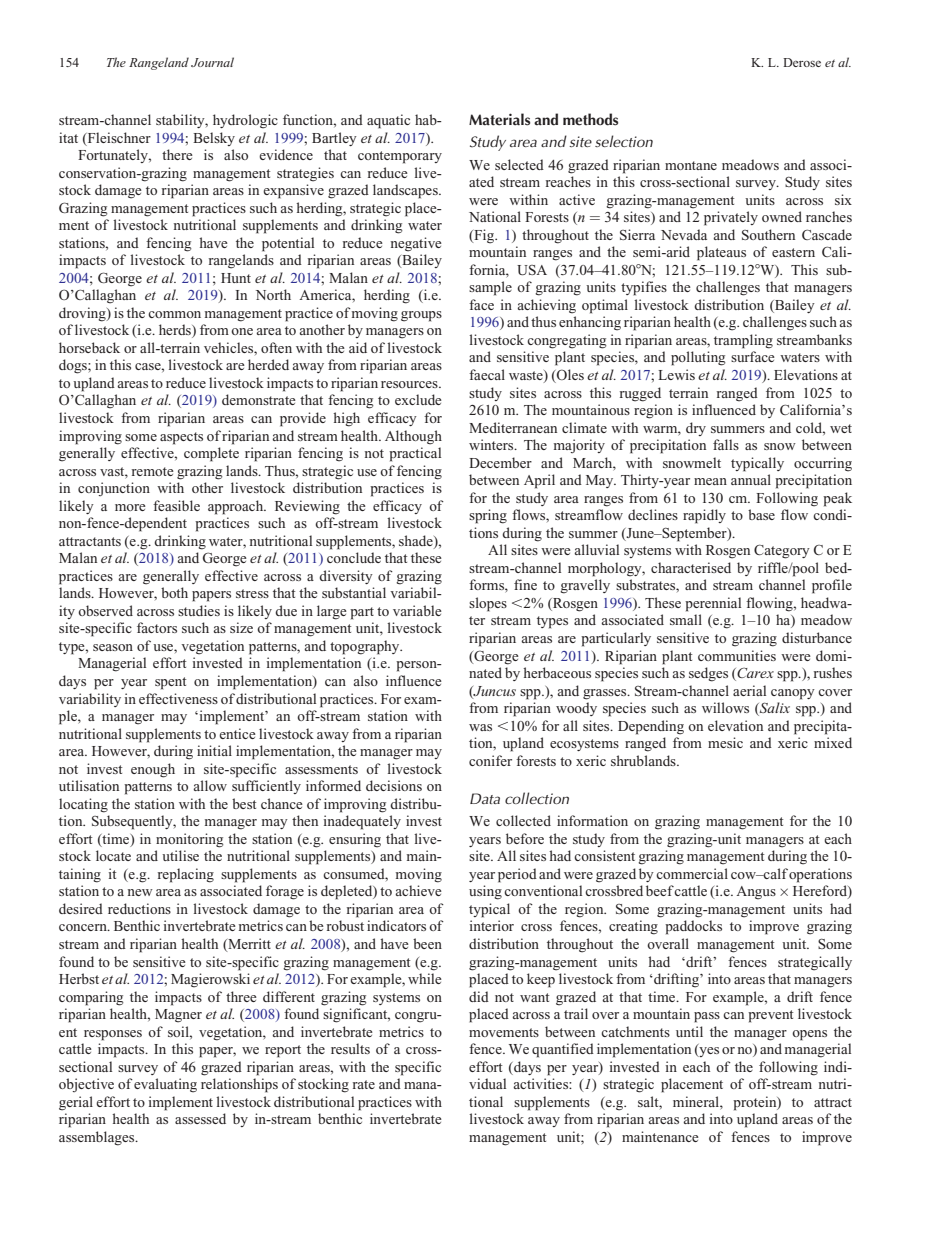 The image size is (952, 1247). Describe the element at coordinates (563, 1050) in the document. I see `quantified` at that location.
